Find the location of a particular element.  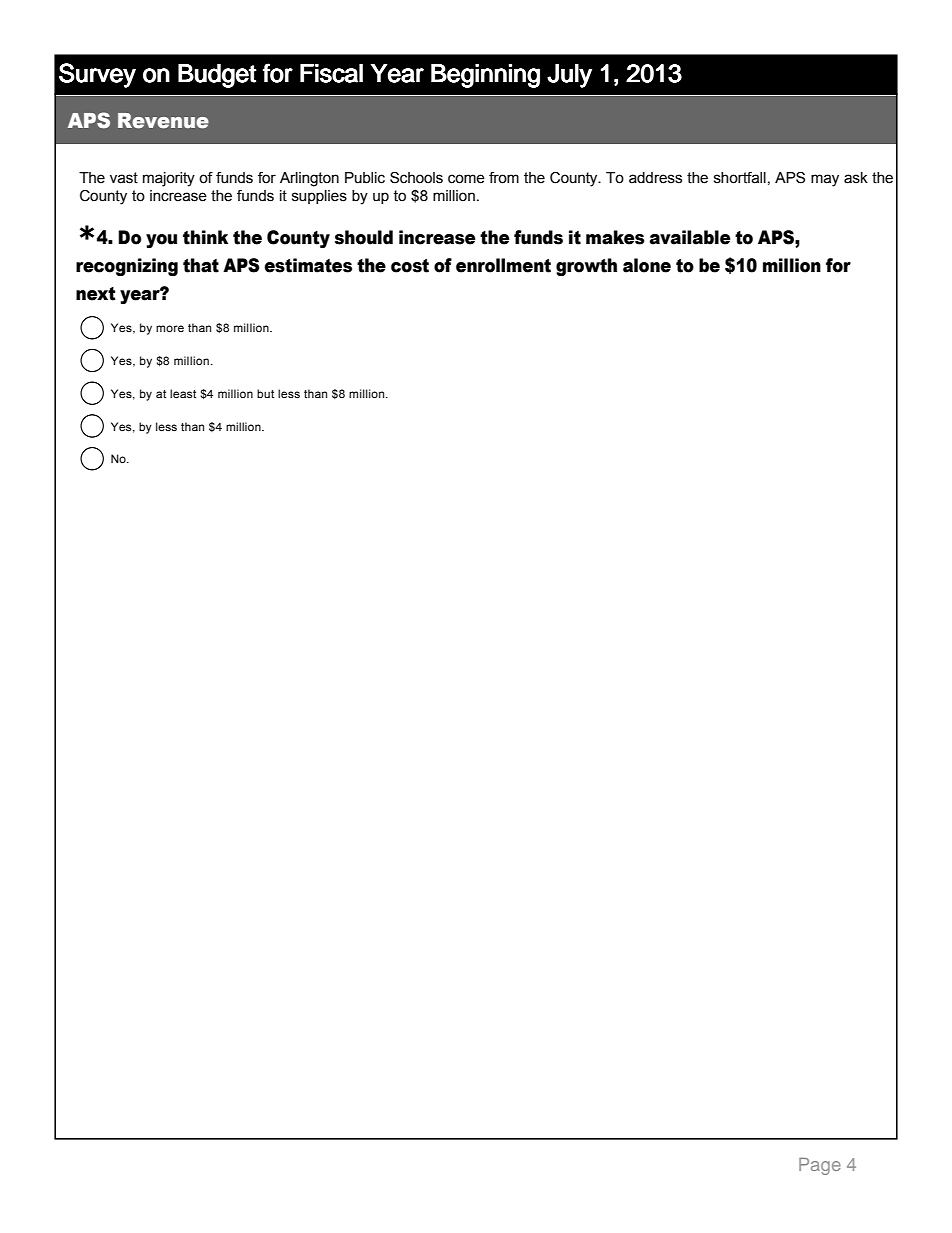

next is located at coordinates (96, 294).
